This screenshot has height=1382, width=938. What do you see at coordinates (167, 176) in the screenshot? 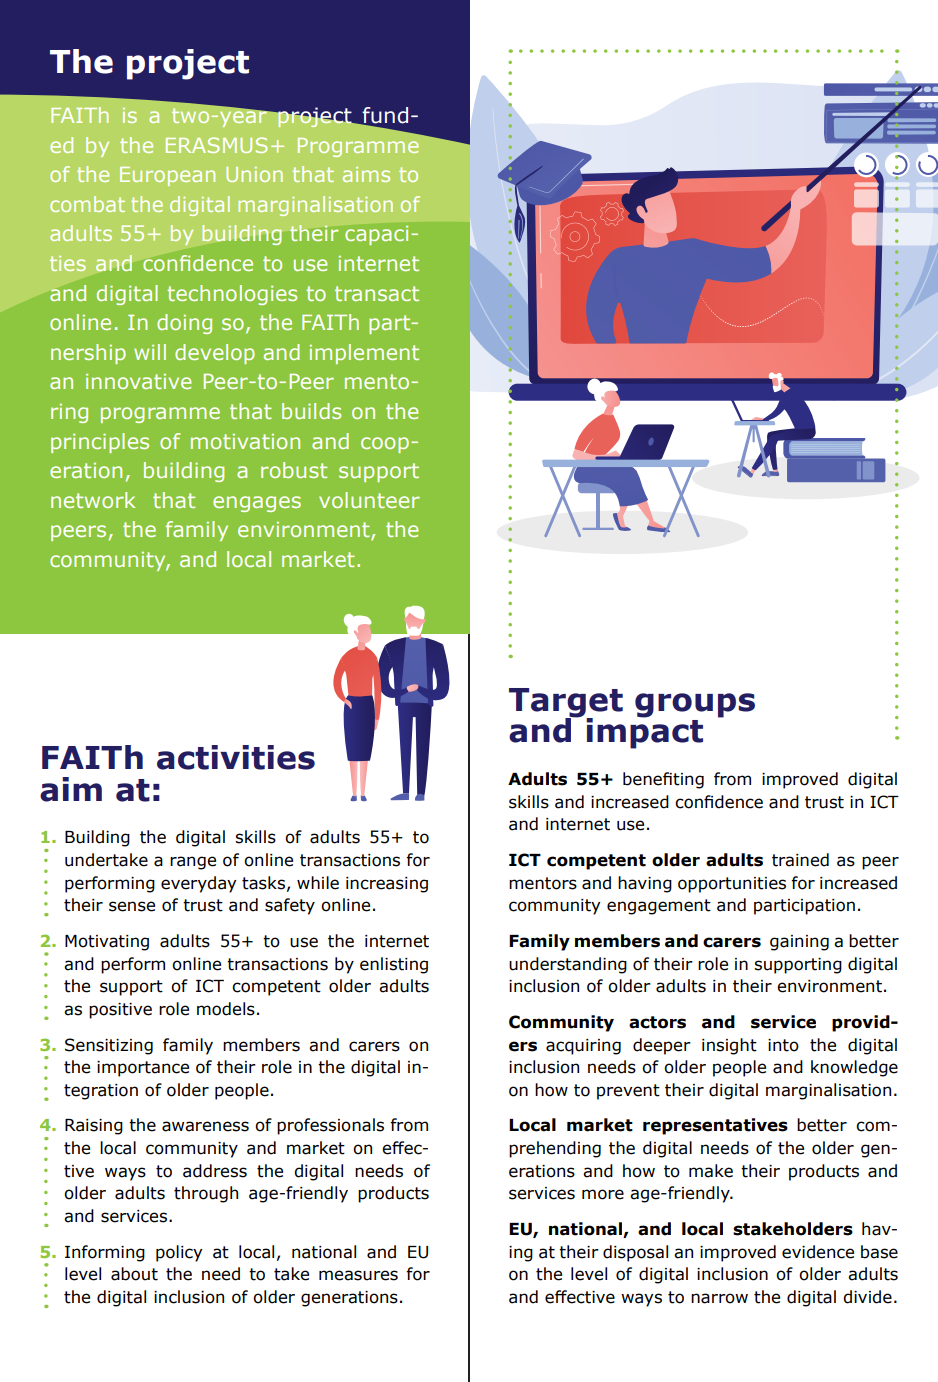
I see `European` at bounding box center [167, 176].
